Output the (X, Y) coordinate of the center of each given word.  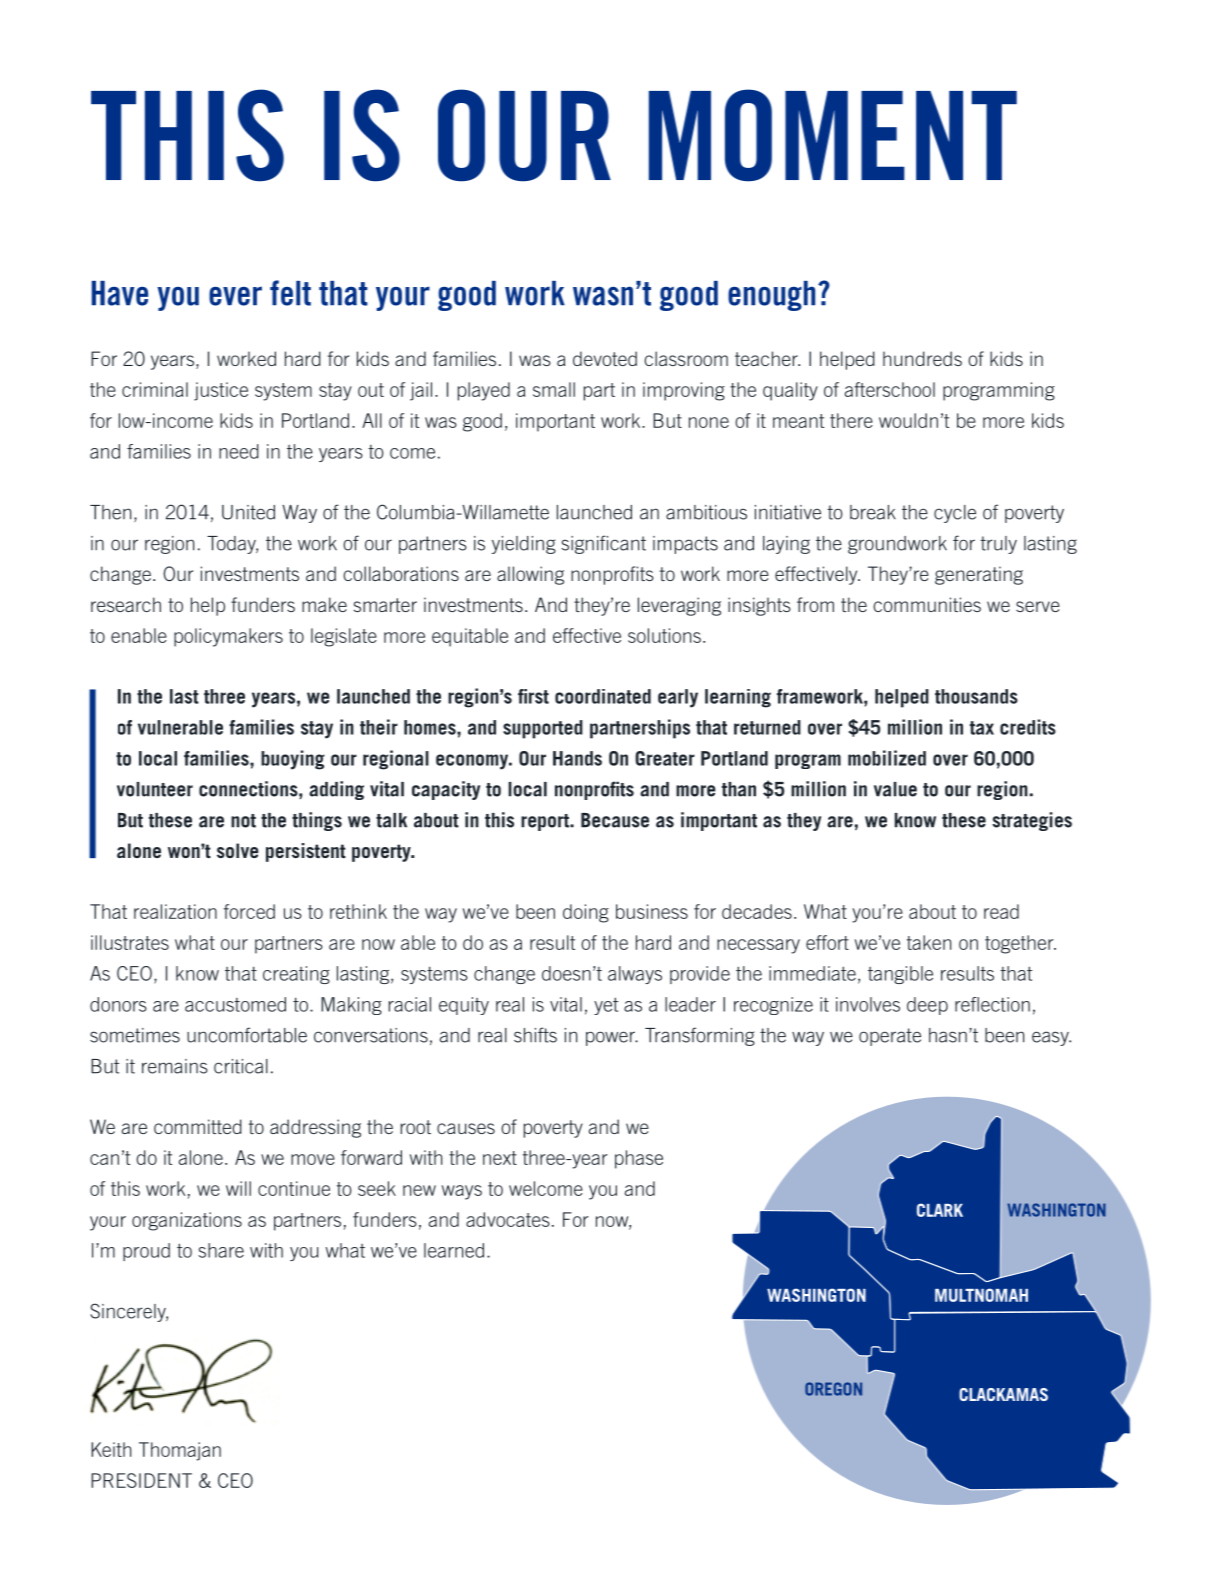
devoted (605, 358)
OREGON (833, 1389)
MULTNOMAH (981, 1295)
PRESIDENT (141, 1480)
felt (290, 293)
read (1001, 911)
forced (249, 911)
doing (586, 913)
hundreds (922, 358)
